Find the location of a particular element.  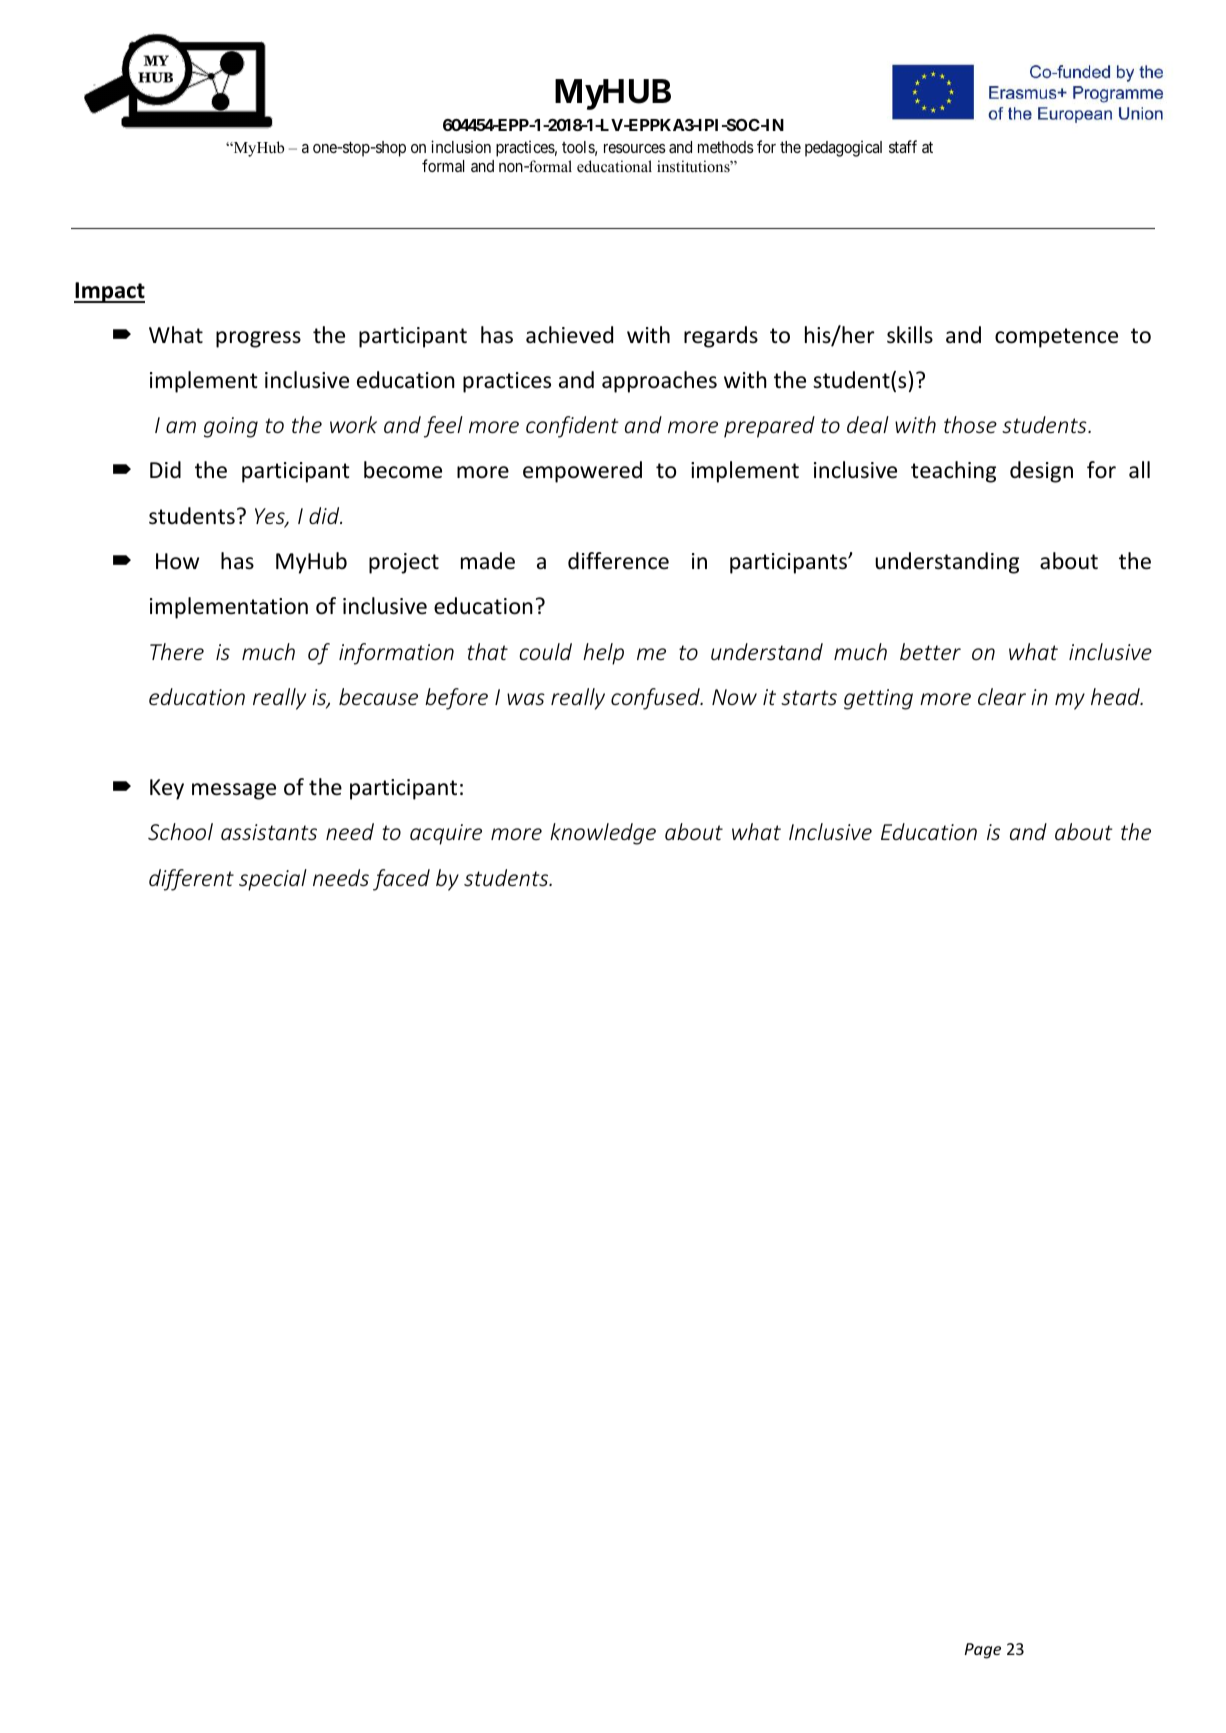

faced is located at coordinates (401, 880).
